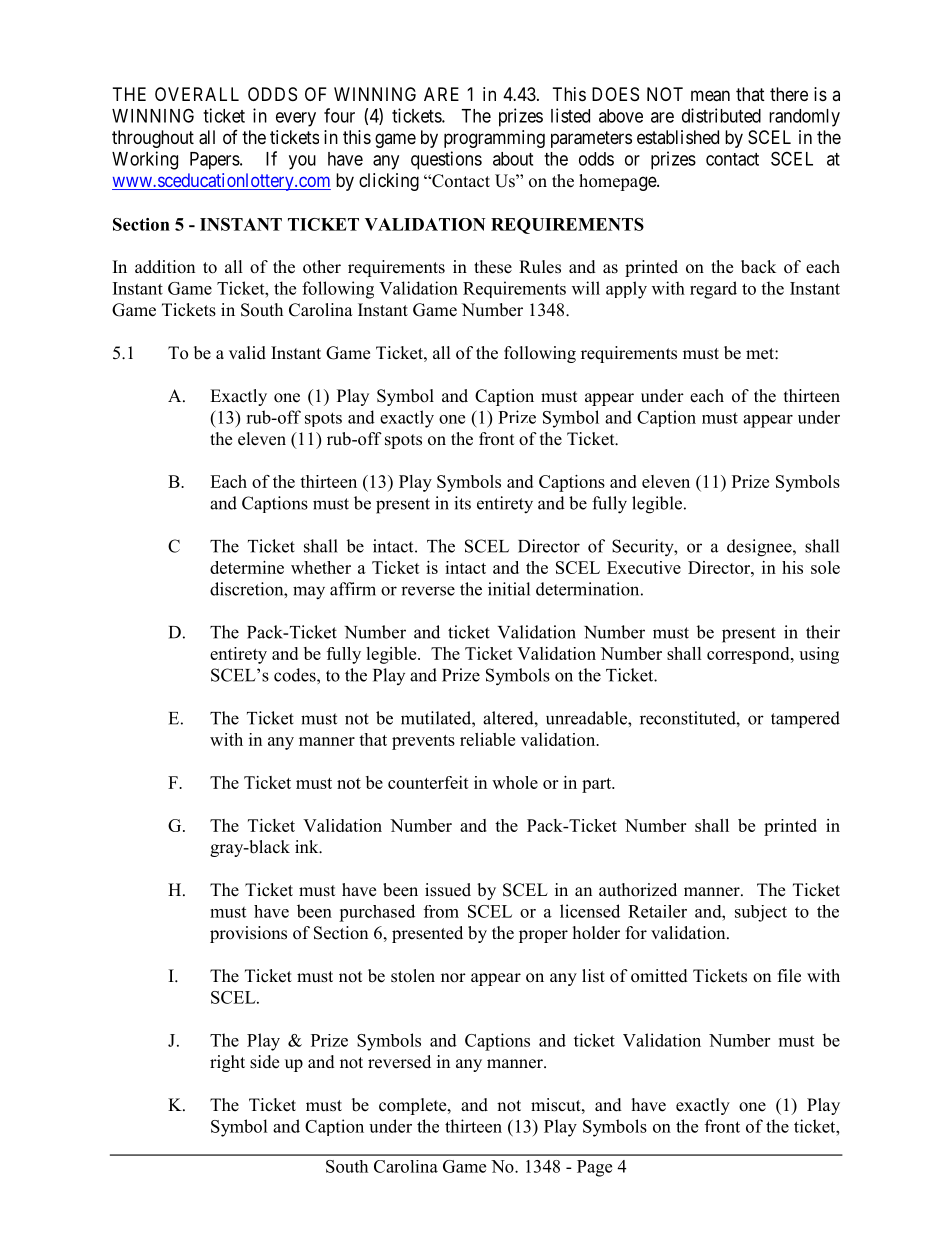 This page has width=952, height=1233. I want to click on correspond, so click(749, 655).
